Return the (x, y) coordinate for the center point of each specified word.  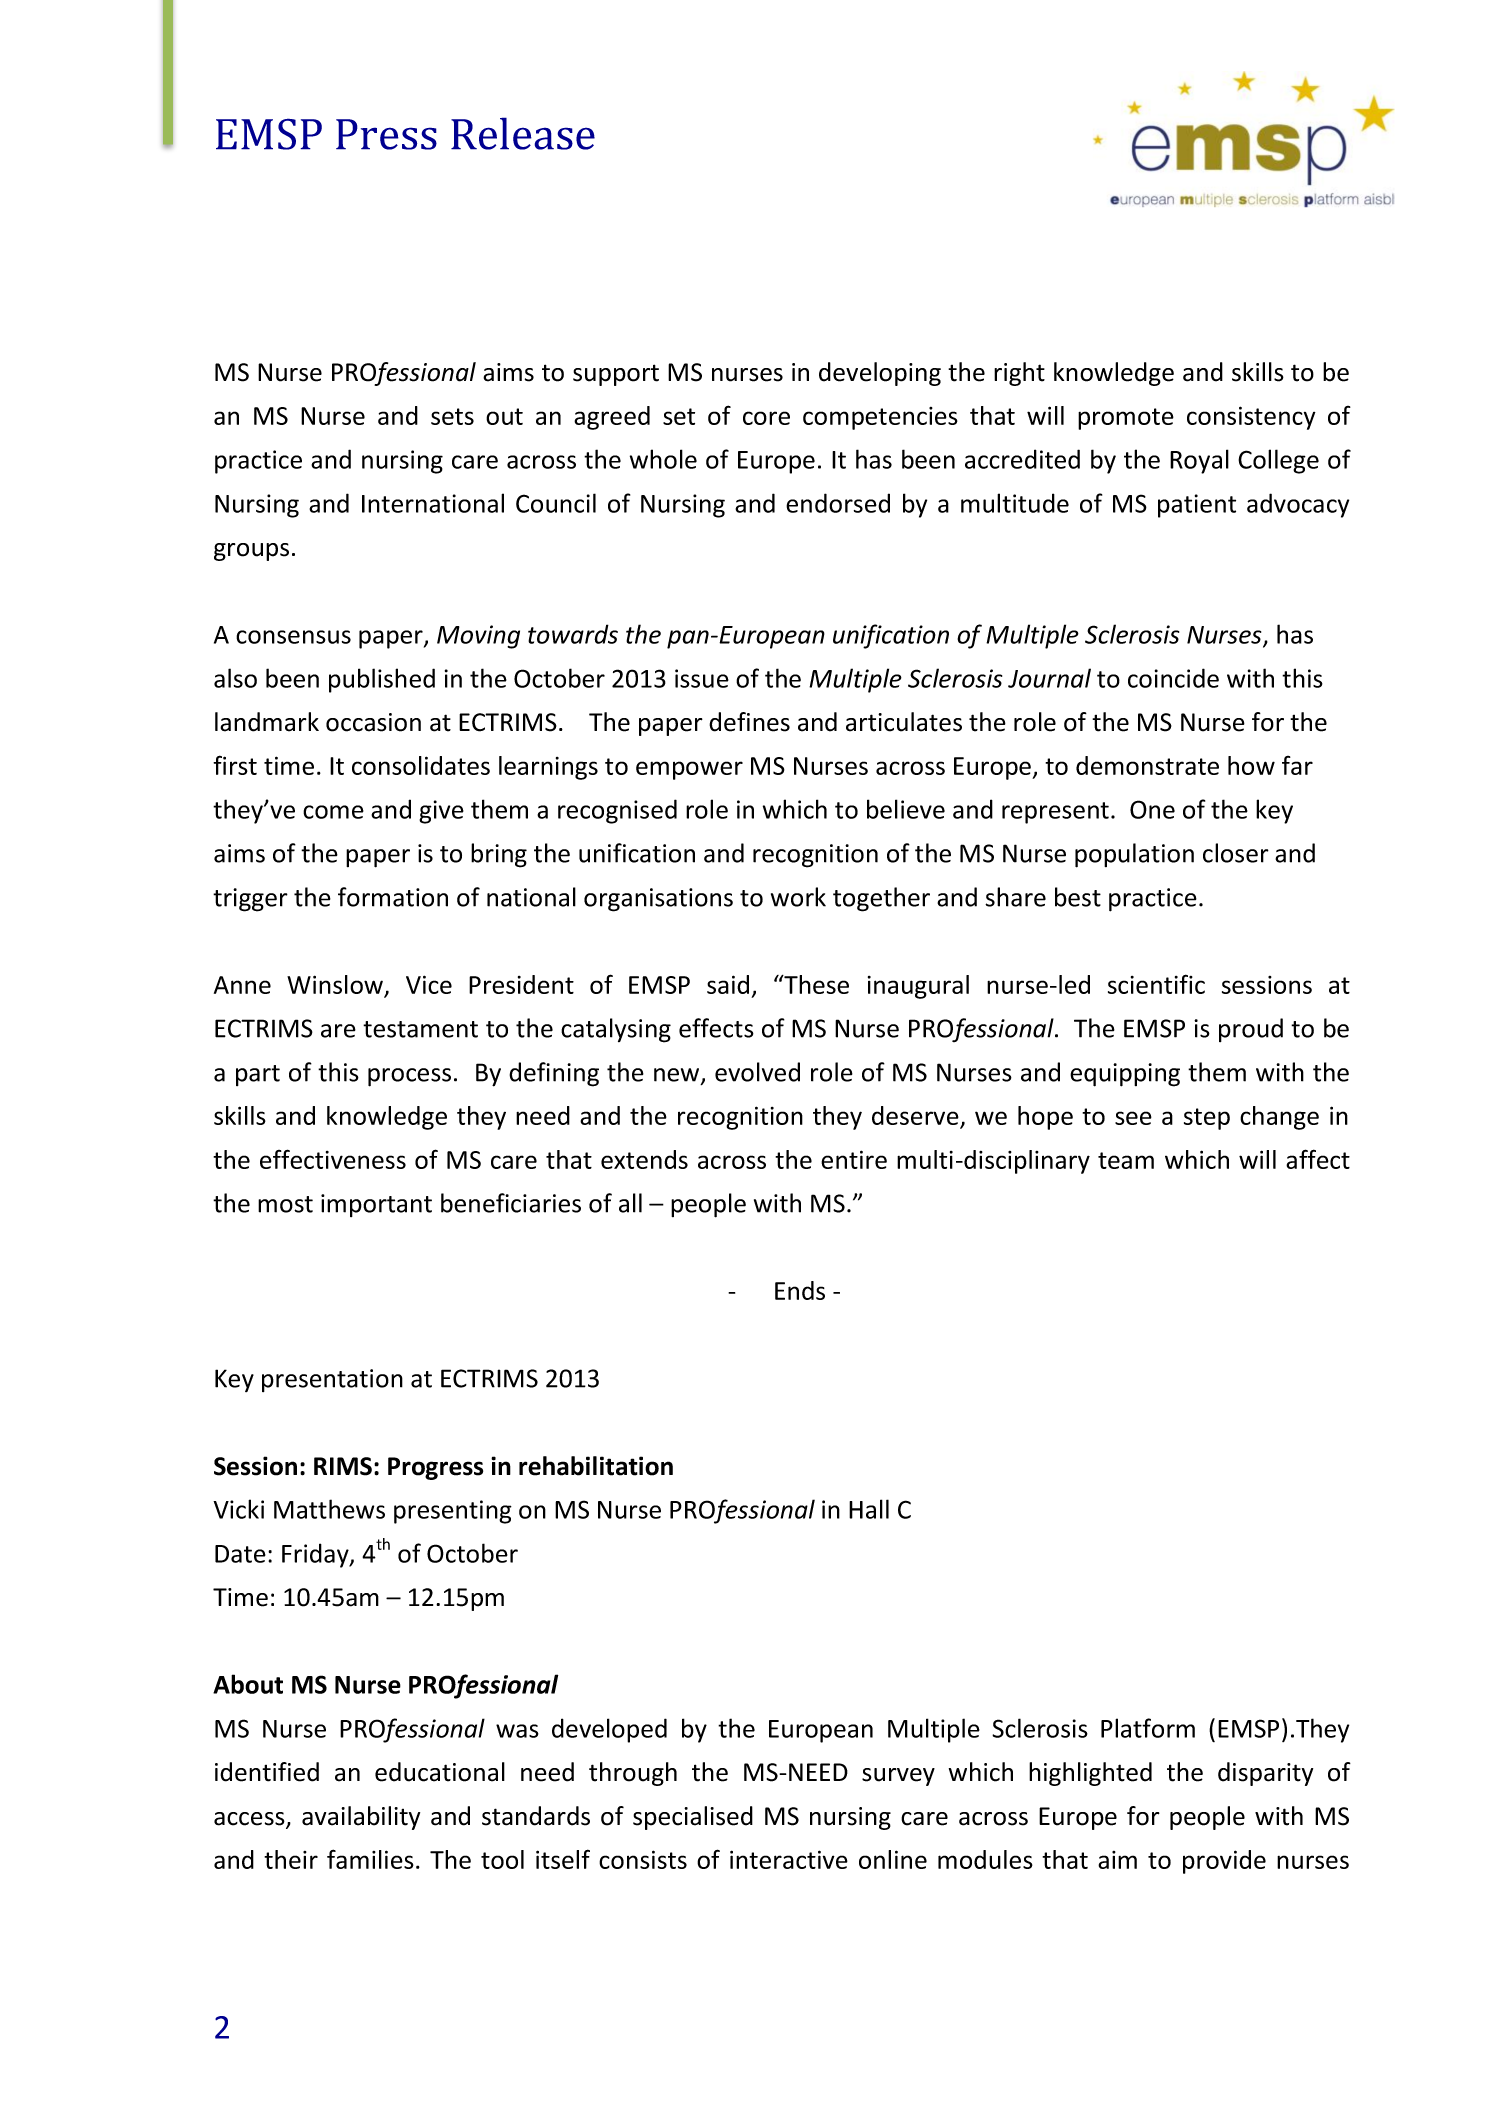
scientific (1156, 984)
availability (361, 1818)
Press (386, 134)
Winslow (335, 984)
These (815, 984)
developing (880, 374)
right (1019, 374)
